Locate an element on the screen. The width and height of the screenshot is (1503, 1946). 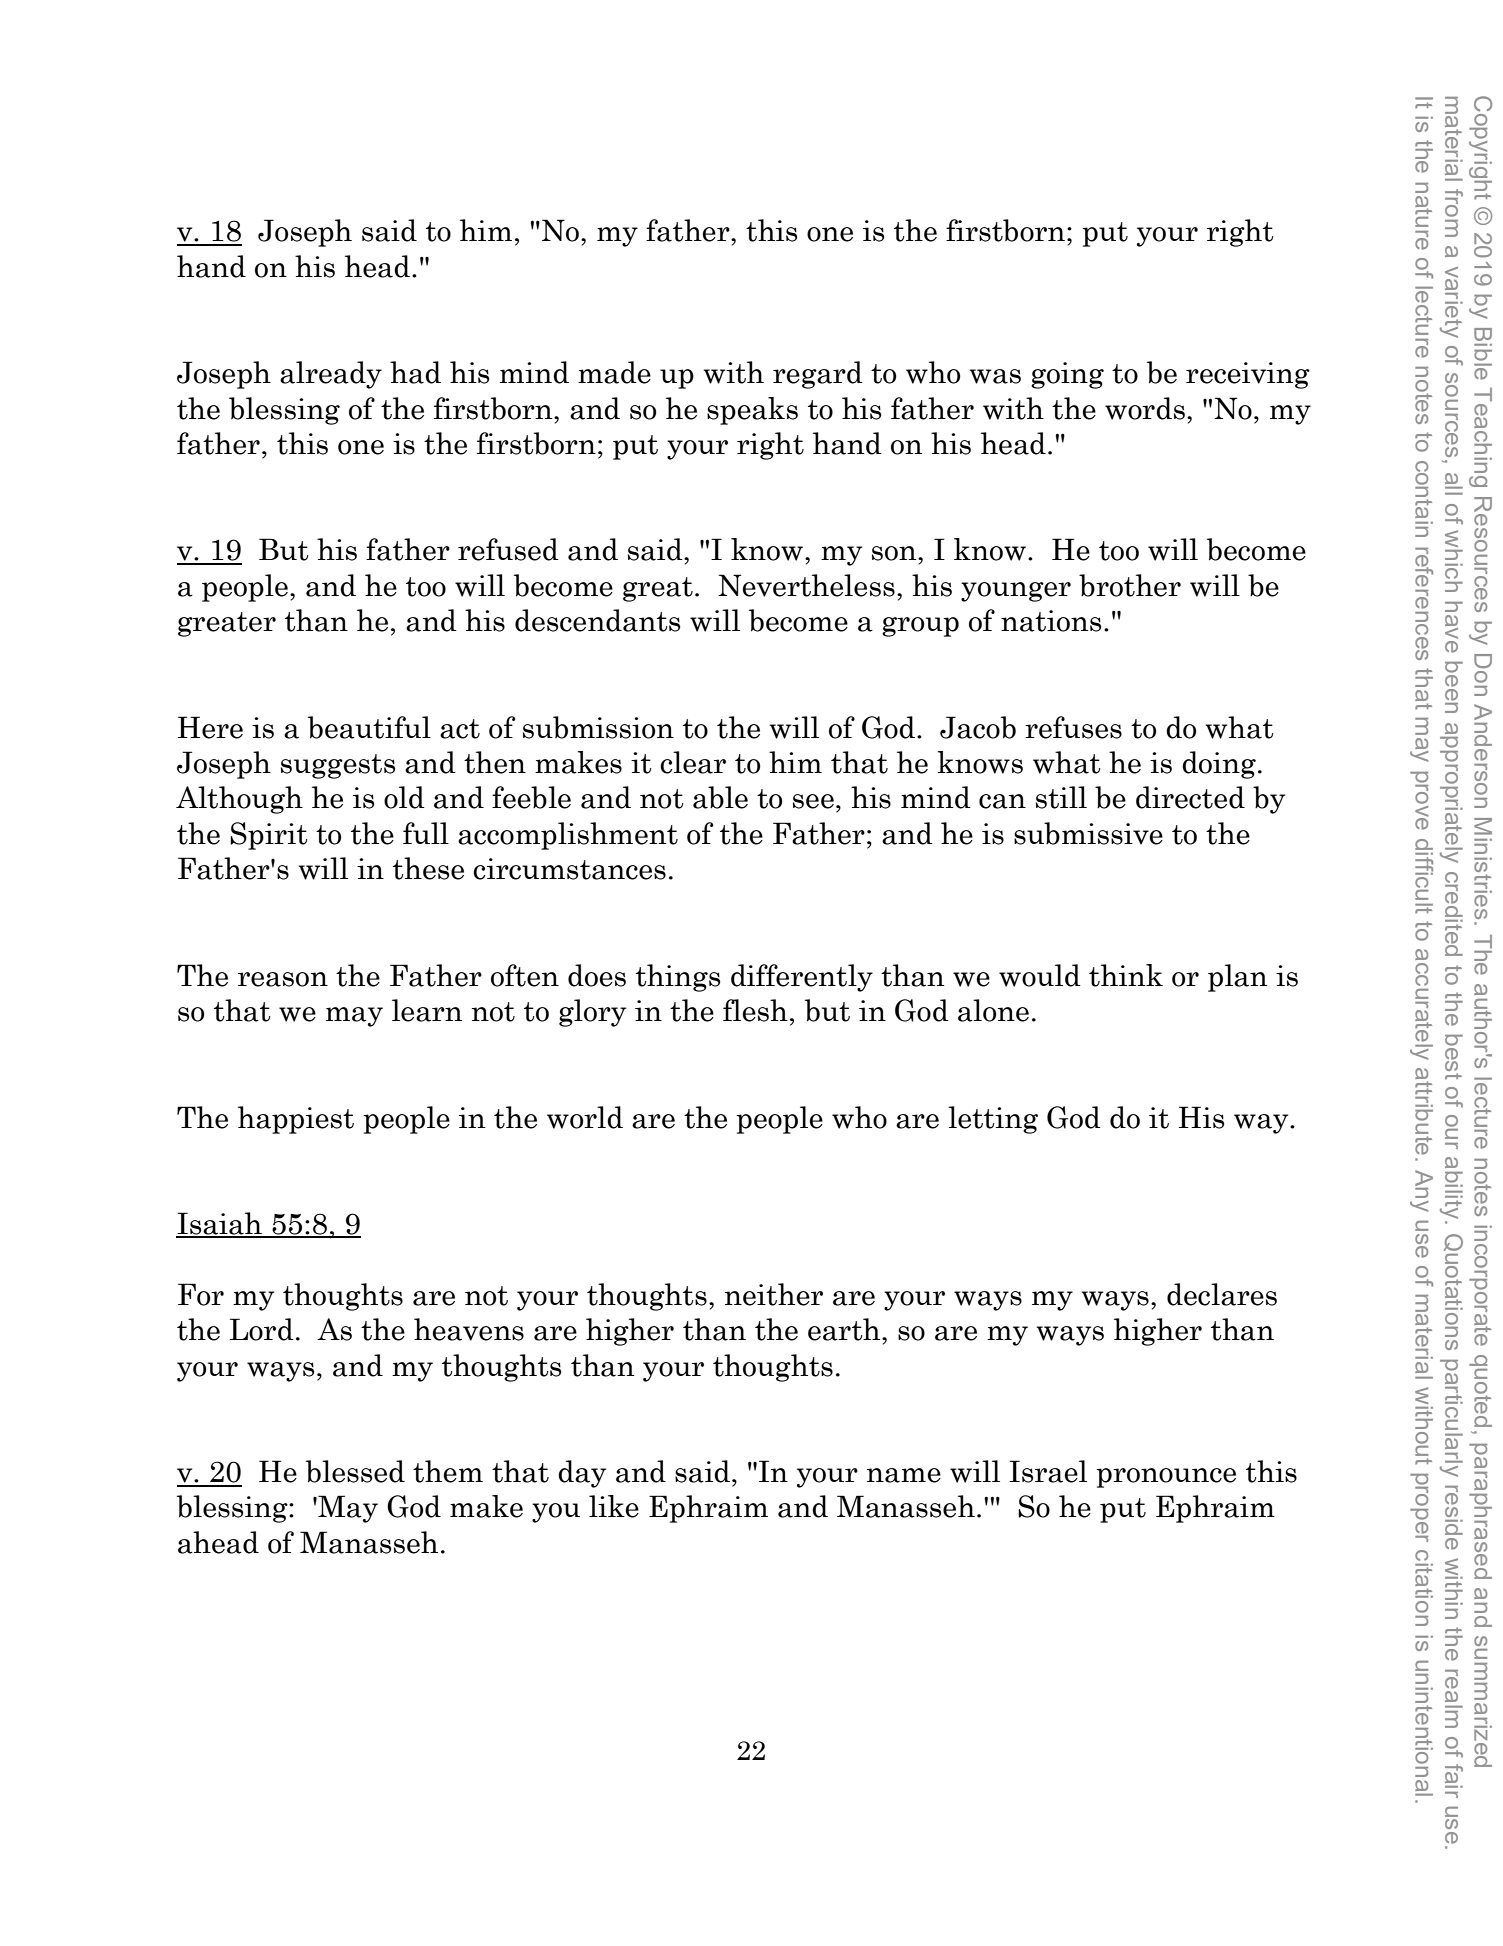
things is located at coordinates (678, 978).
